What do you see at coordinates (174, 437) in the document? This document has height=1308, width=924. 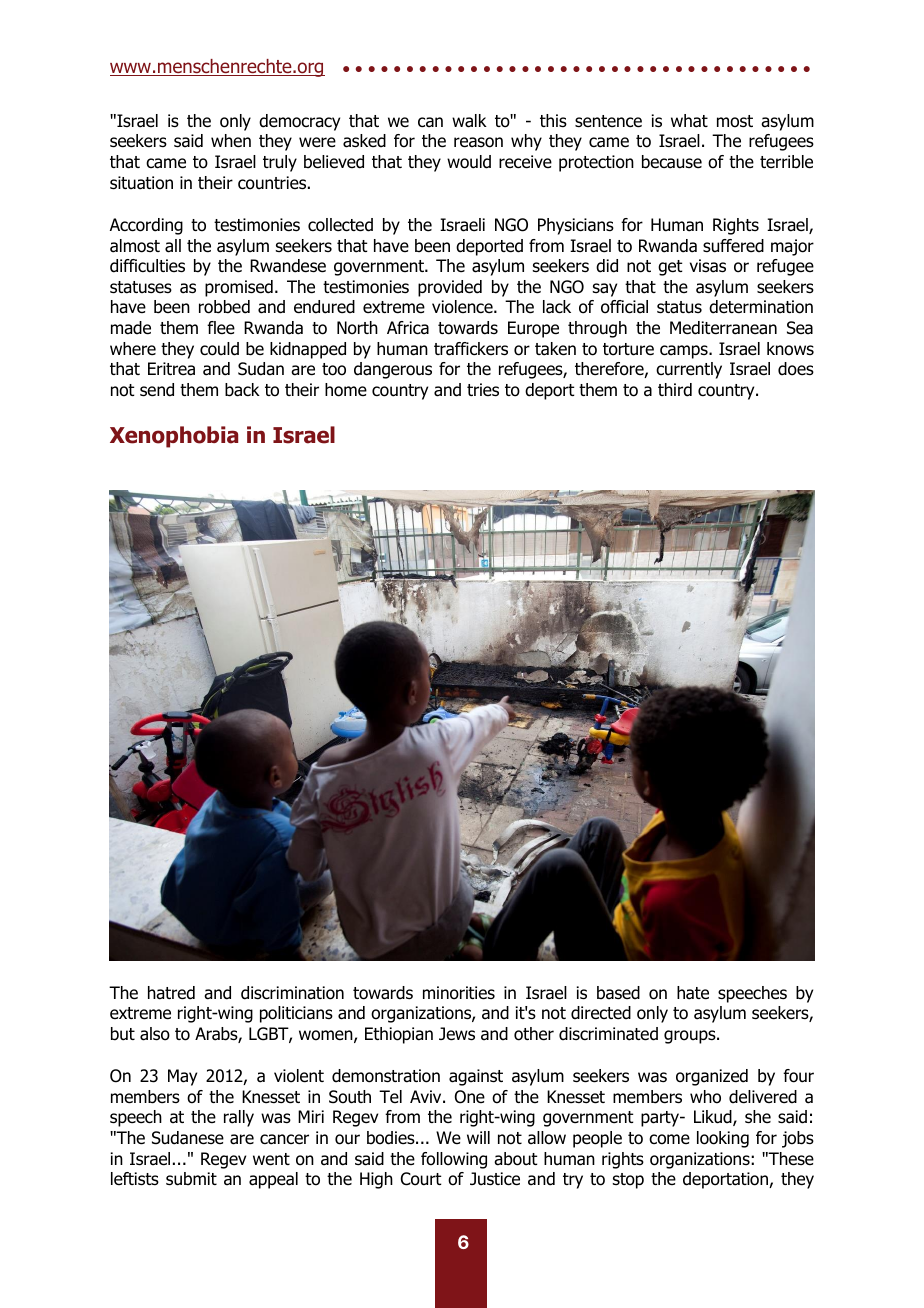 I see `Xenophobia` at bounding box center [174, 437].
